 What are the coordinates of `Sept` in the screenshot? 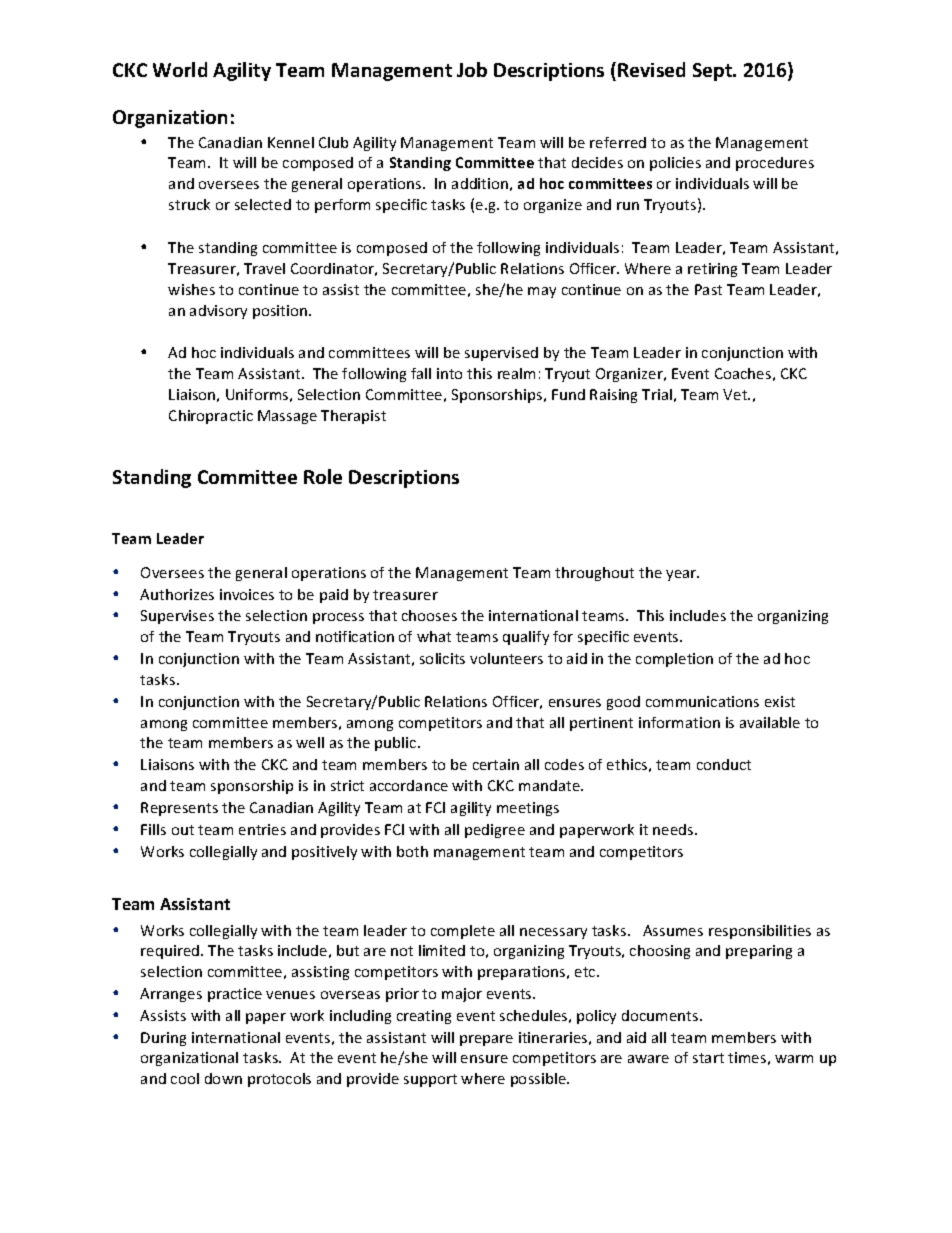 It's located at (714, 72).
